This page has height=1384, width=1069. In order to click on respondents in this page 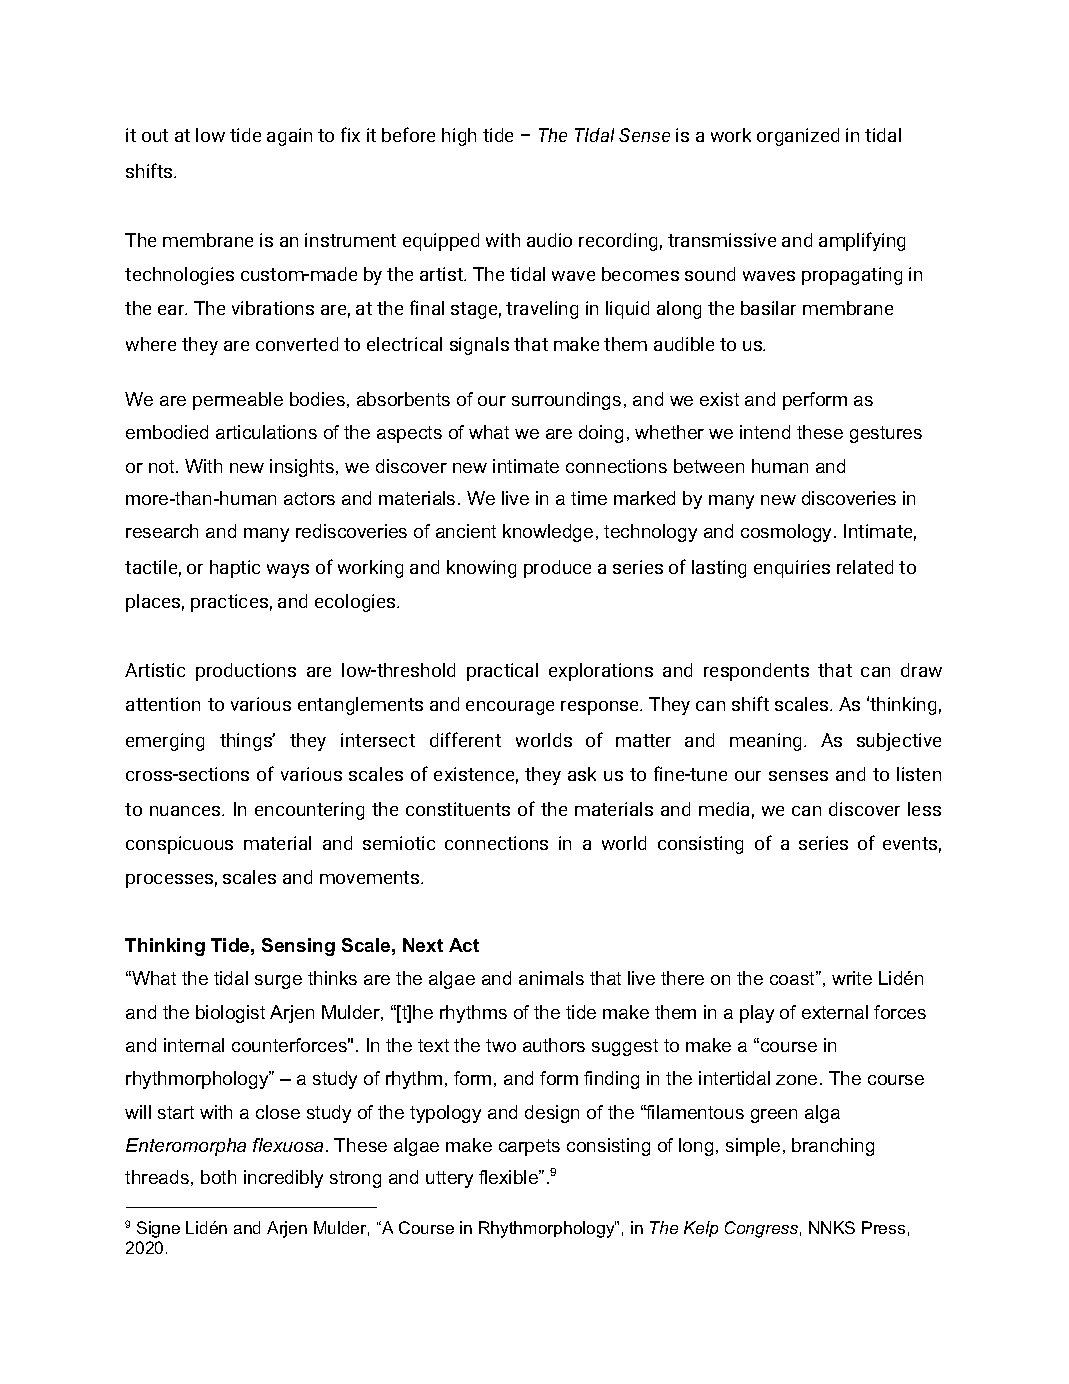, I will do `click(756, 672)`.
